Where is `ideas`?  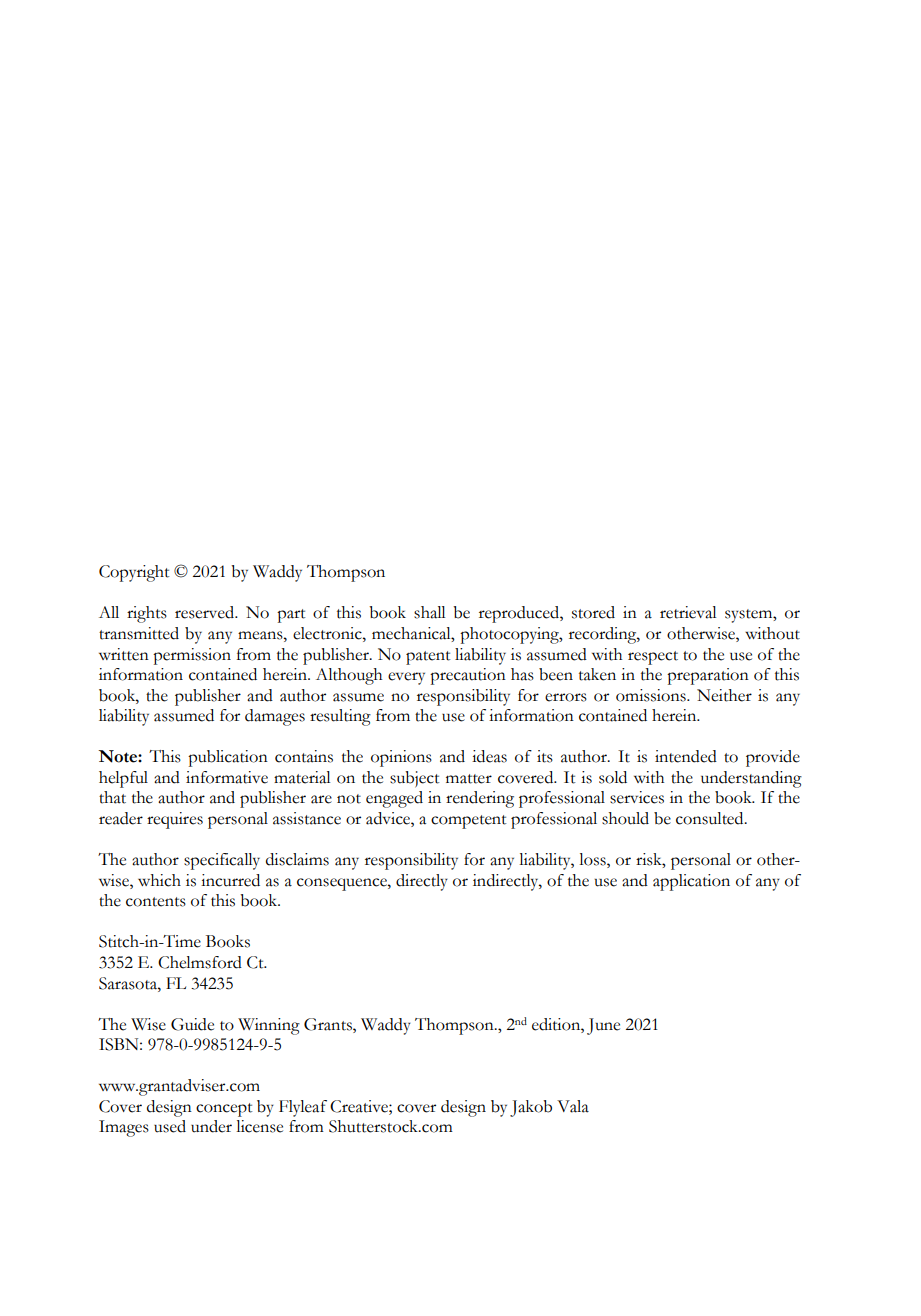 ideas is located at coordinates (489, 756).
